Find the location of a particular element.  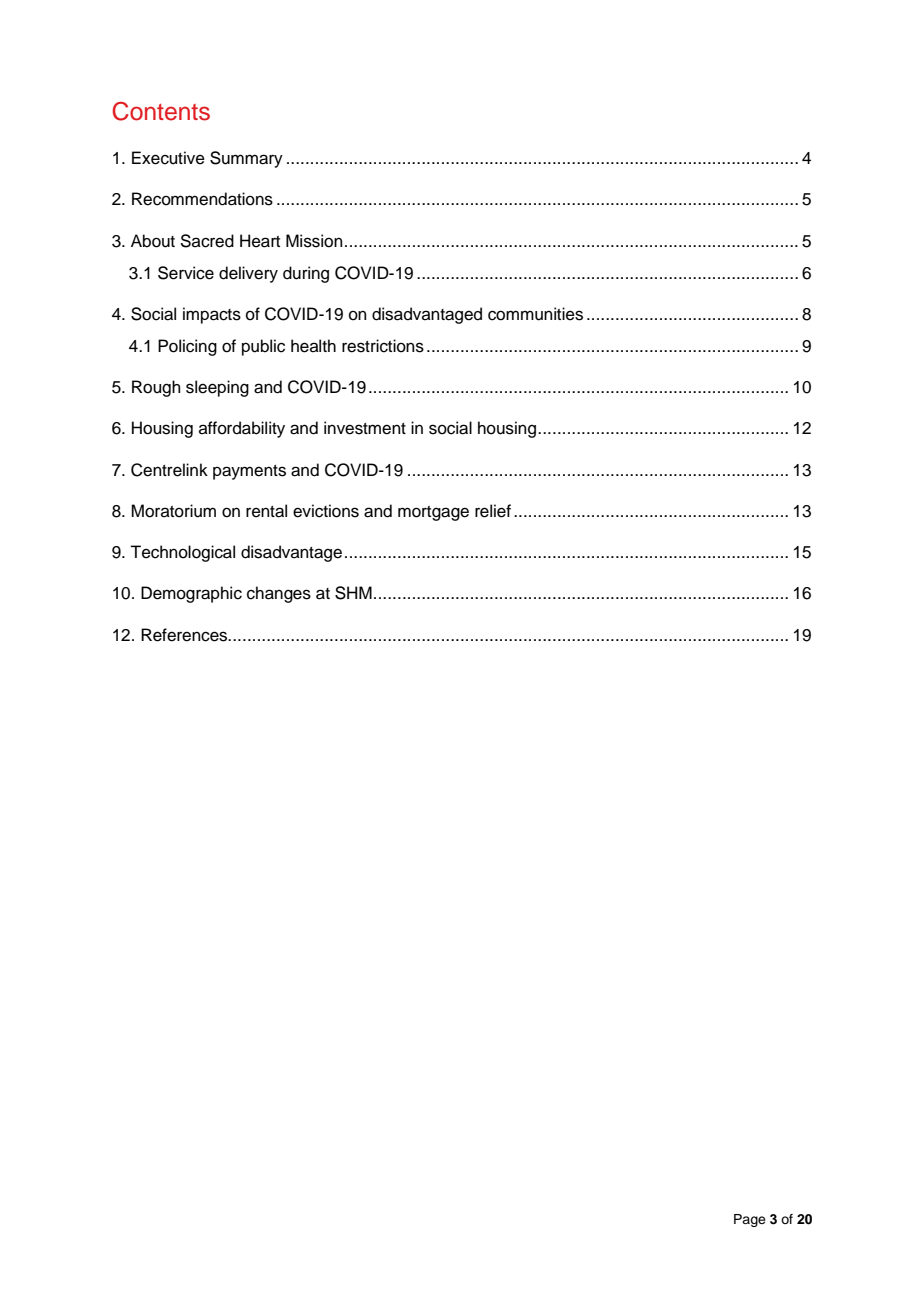

Technological is located at coordinates (182, 553).
